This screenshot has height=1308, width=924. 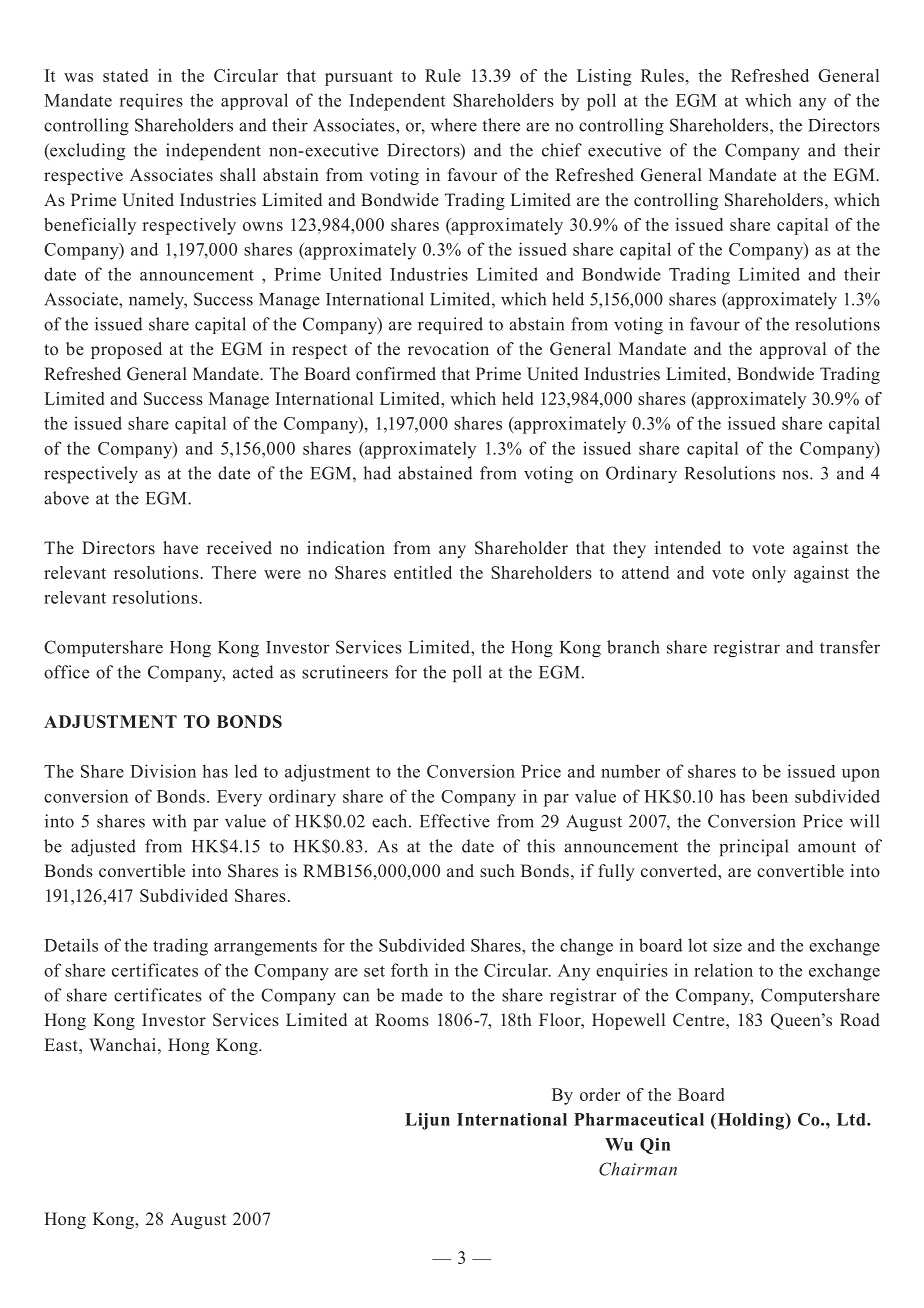 I want to click on can, so click(x=356, y=997).
